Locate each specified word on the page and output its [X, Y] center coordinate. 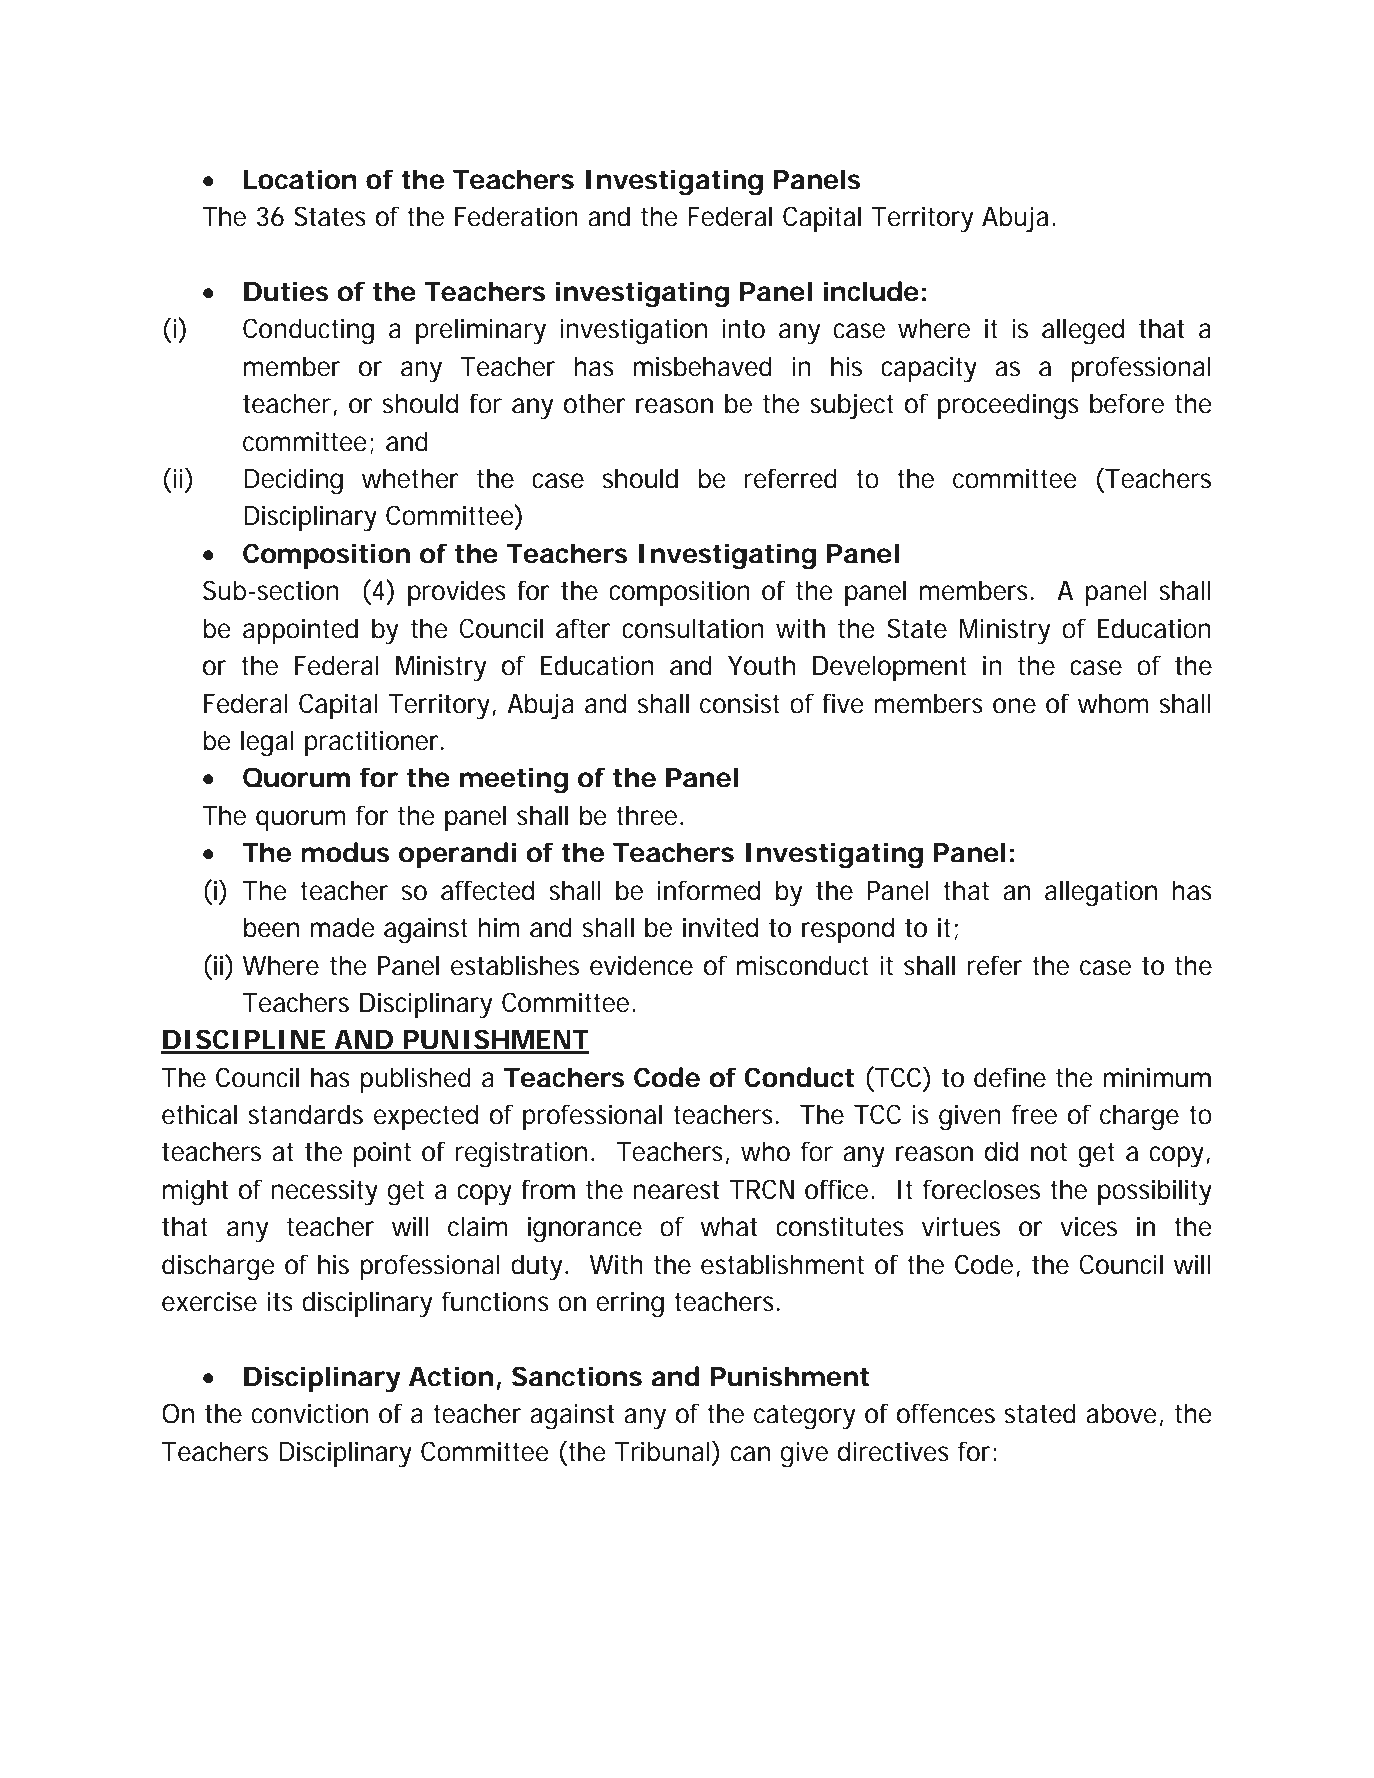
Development [890, 668]
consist [740, 703]
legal [267, 743]
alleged [1083, 331]
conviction [310, 1413]
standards [305, 1114]
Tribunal [662, 1451]
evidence [641, 965]
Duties [286, 291]
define [1010, 1077]
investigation [633, 331]
